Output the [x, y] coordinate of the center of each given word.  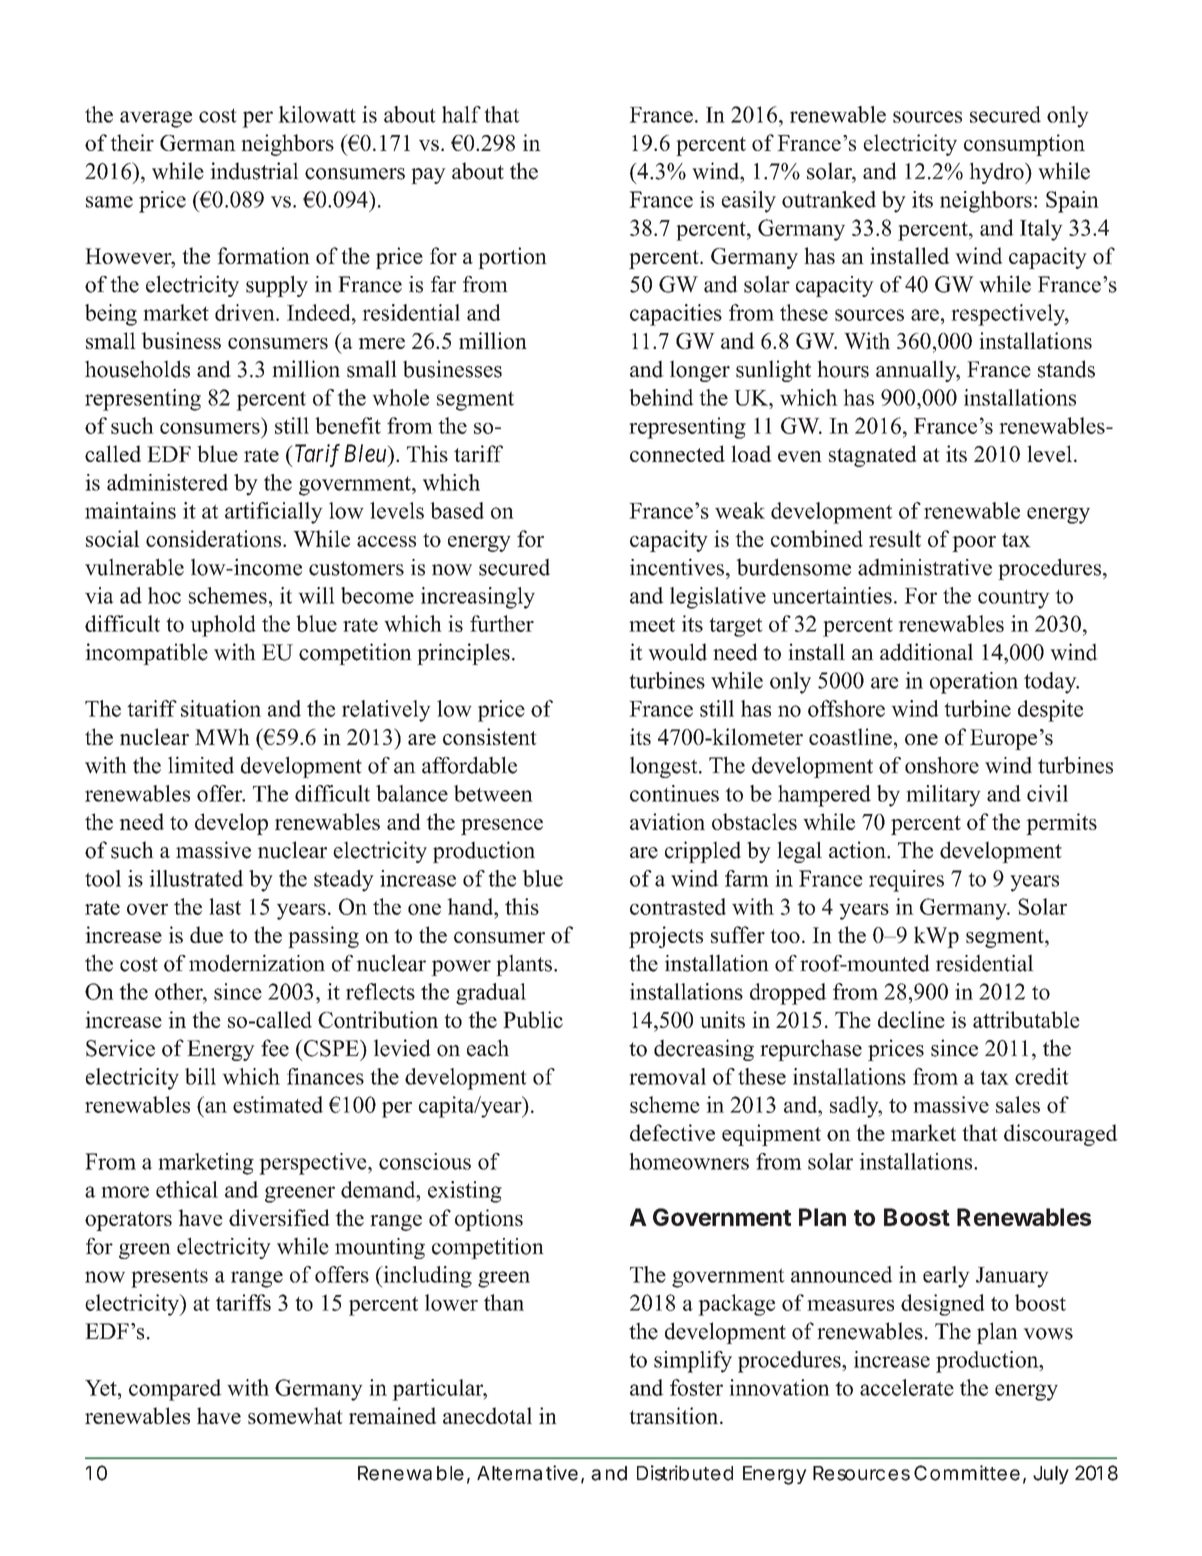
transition [675, 1415]
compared [175, 1390]
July [1051, 1475]
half [461, 114]
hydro [997, 173]
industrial [254, 171]
